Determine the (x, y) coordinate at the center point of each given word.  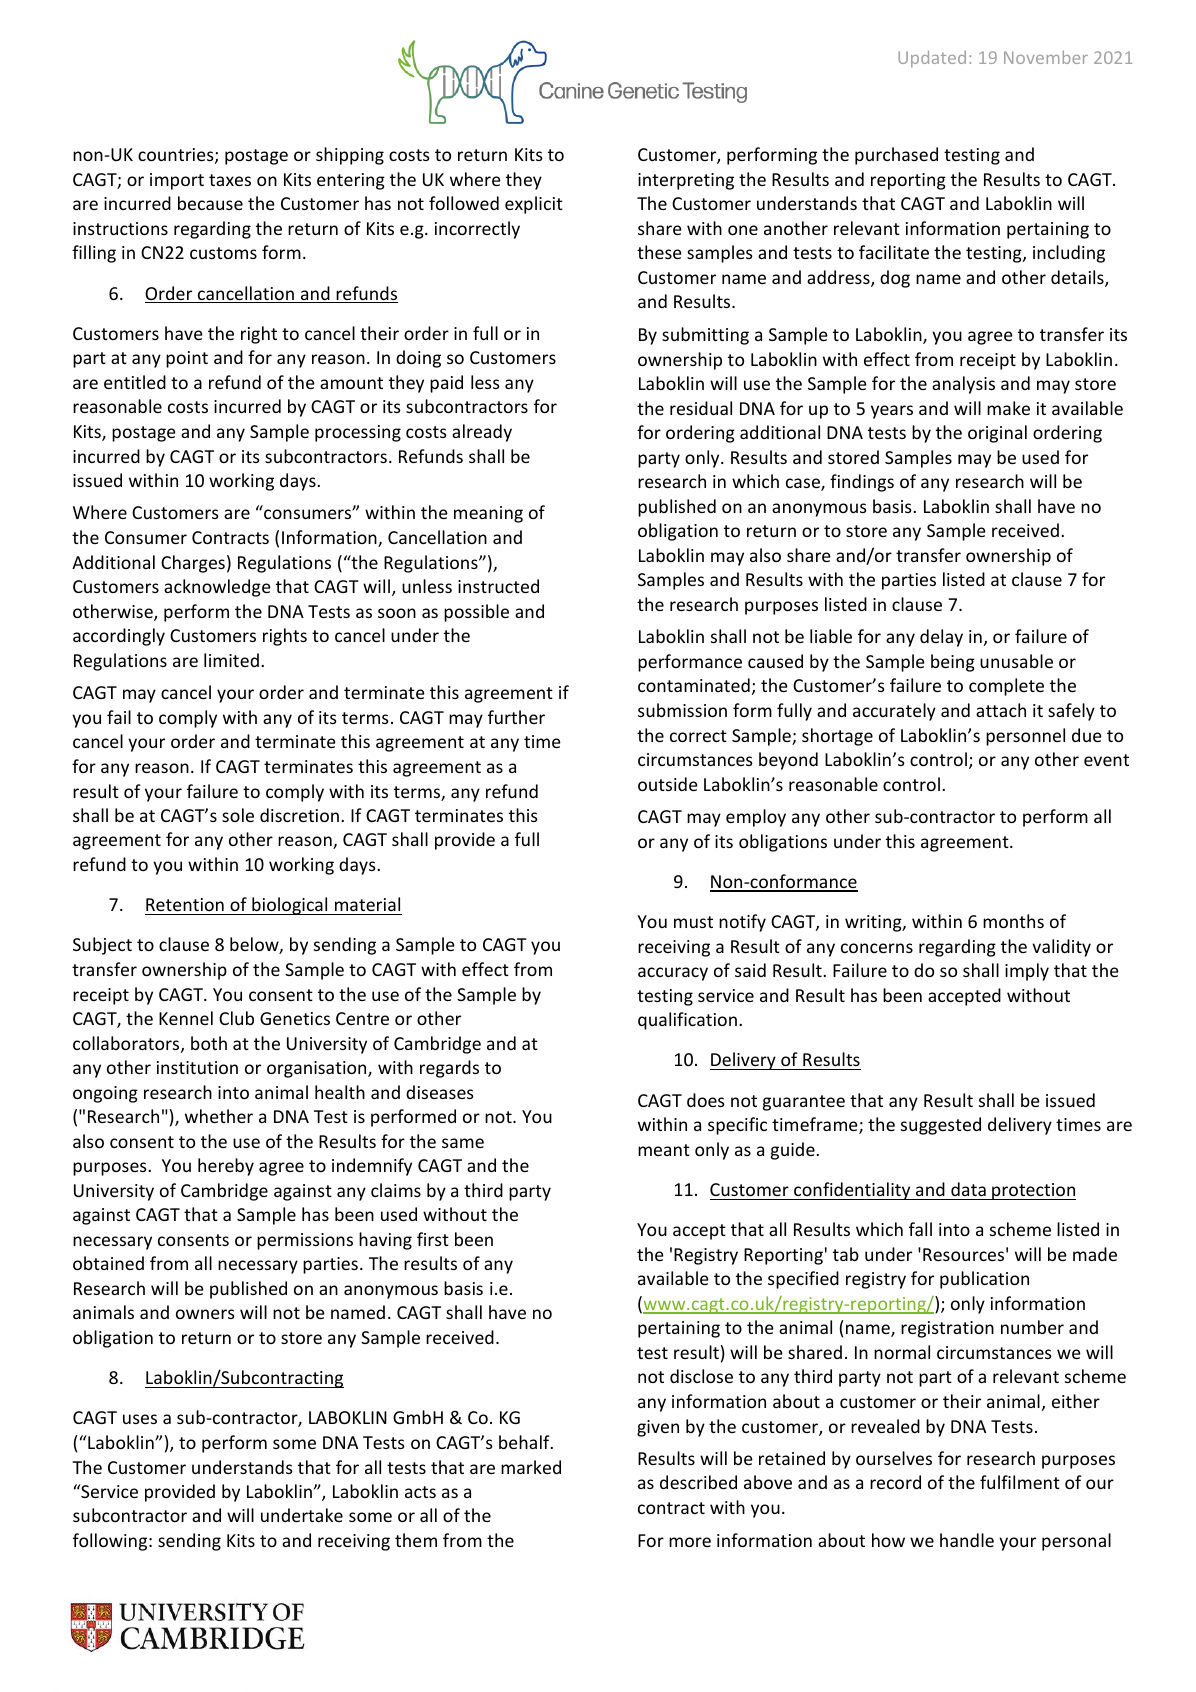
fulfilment (1020, 1482)
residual (701, 408)
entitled (135, 382)
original (997, 434)
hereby (226, 1167)
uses (140, 1419)
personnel (1025, 737)
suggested (941, 1126)
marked (531, 1467)
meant (664, 1150)
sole (238, 815)
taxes (230, 180)
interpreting (686, 181)
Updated (932, 58)
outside (668, 784)
